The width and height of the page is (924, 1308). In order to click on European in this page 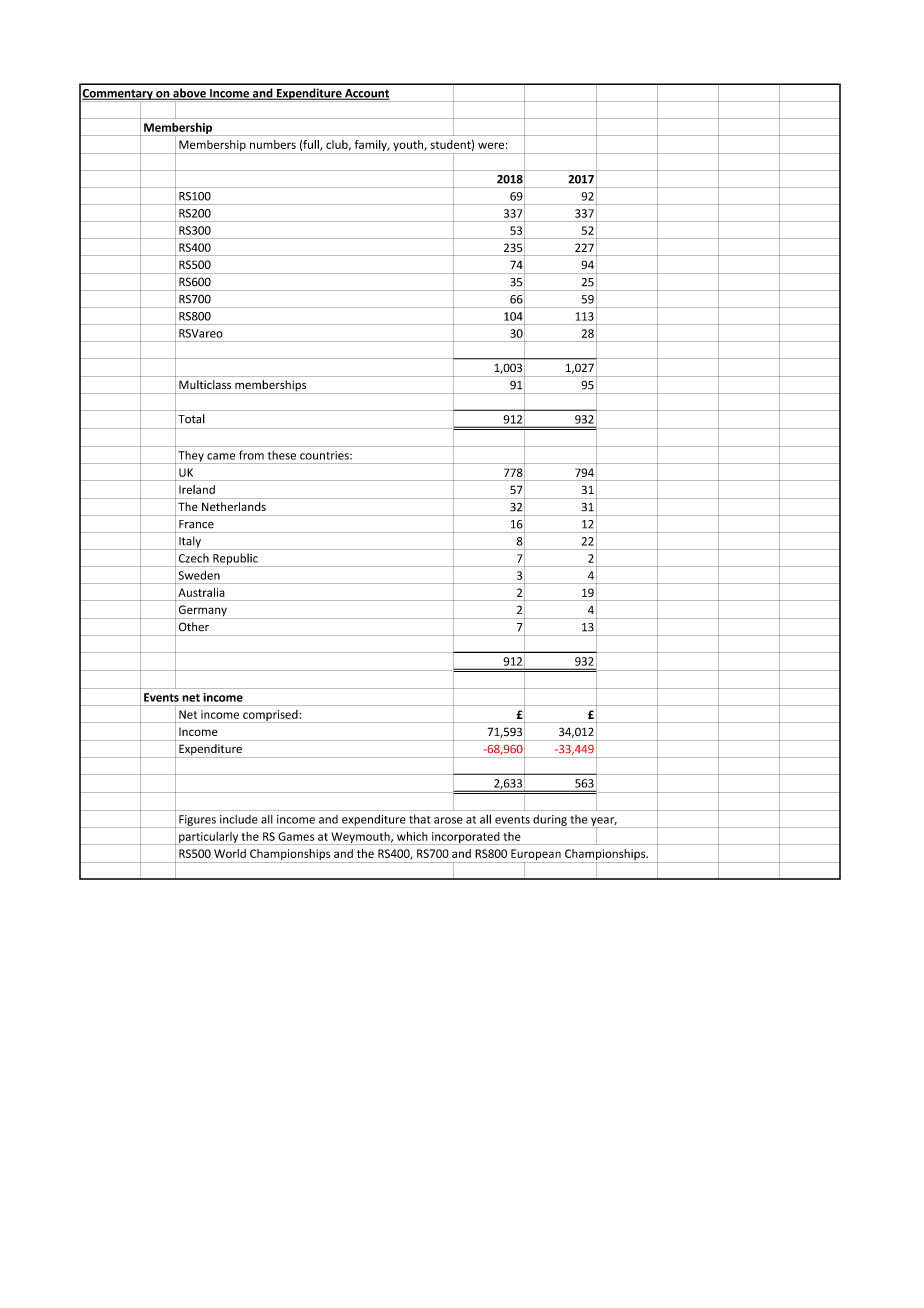, I will do `click(536, 856)`.
